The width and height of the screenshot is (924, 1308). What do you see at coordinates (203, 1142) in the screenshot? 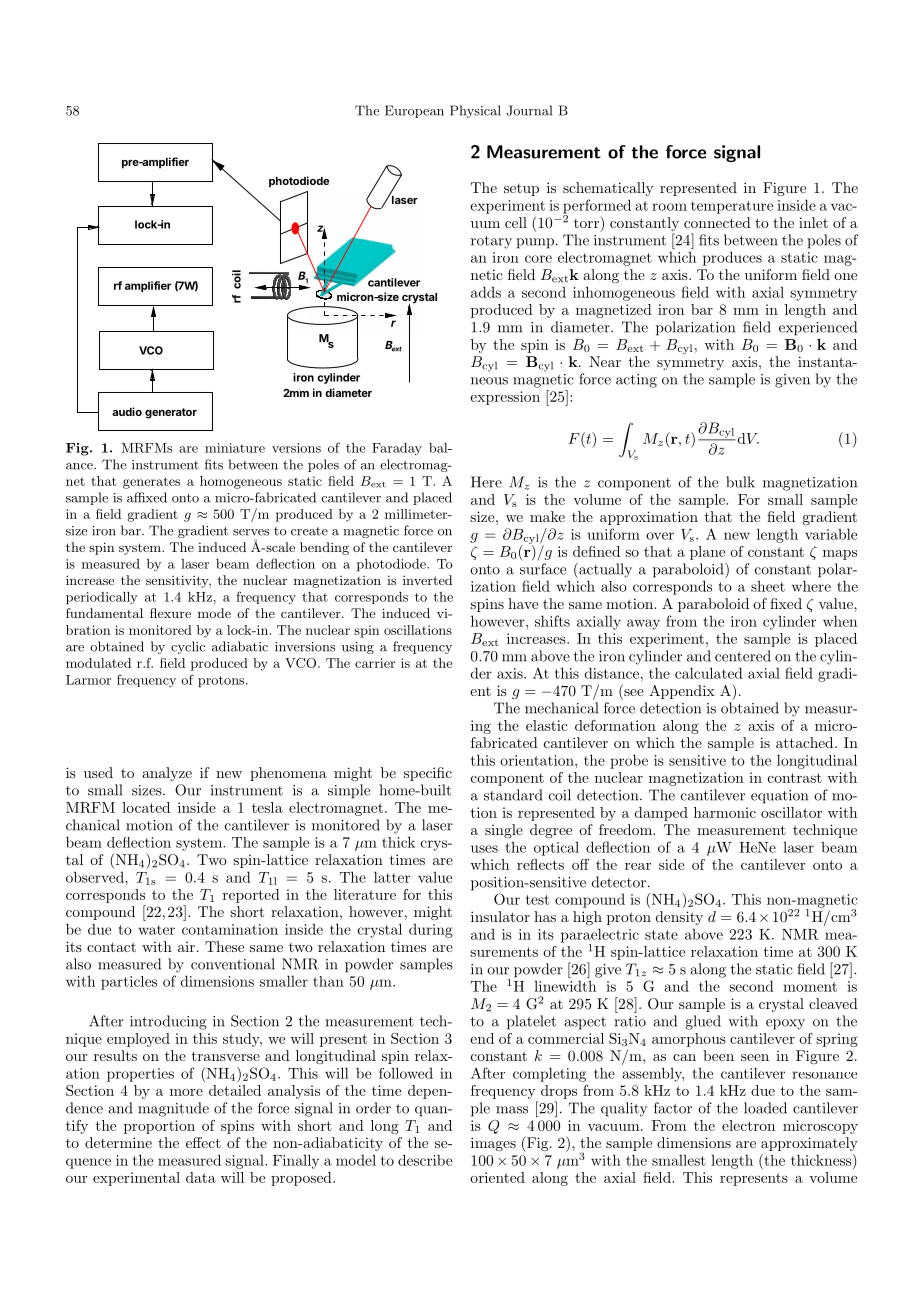
I see `effect` at bounding box center [203, 1142].
